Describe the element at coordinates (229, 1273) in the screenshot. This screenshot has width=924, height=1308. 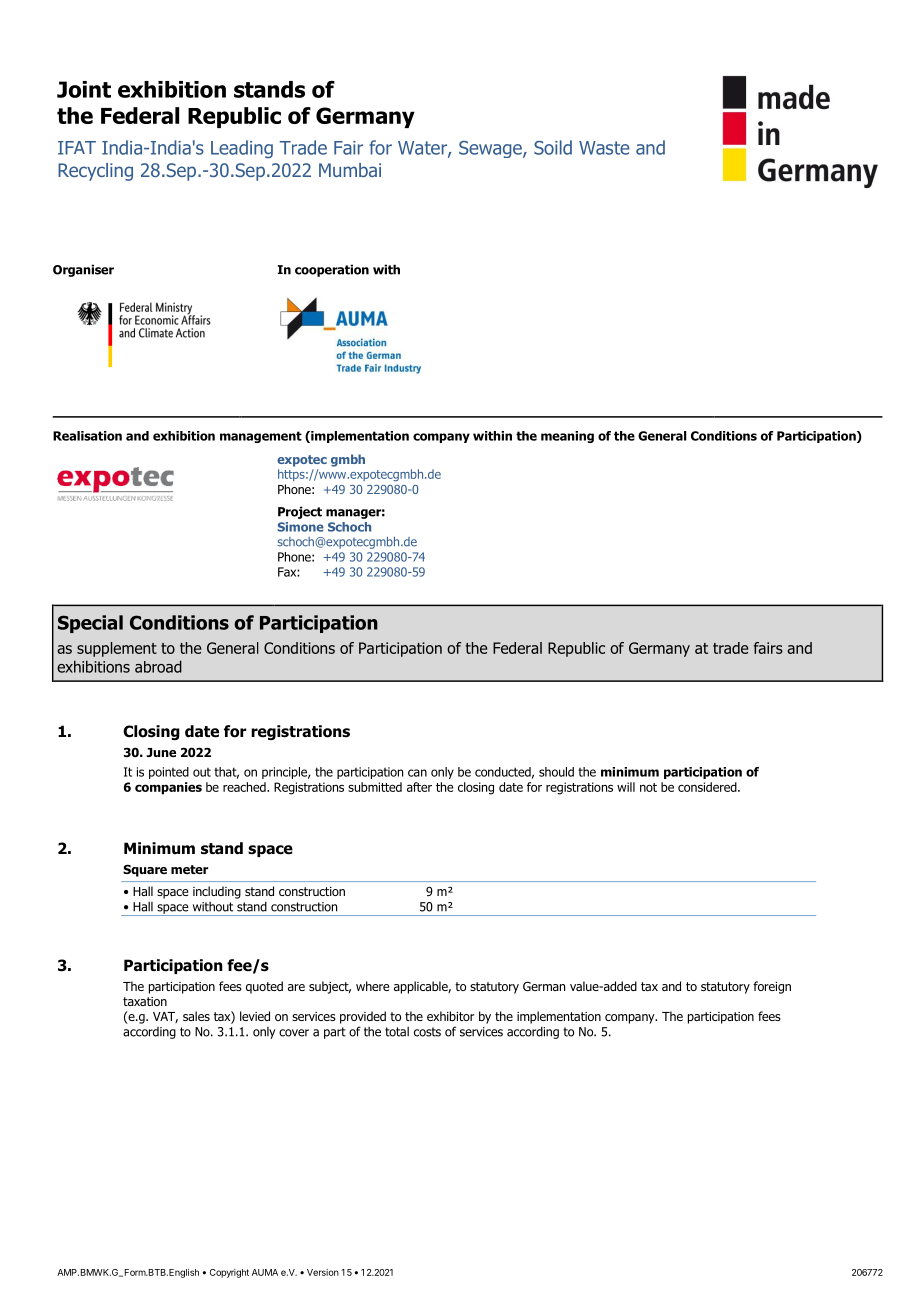
I see `Copyright` at that location.
